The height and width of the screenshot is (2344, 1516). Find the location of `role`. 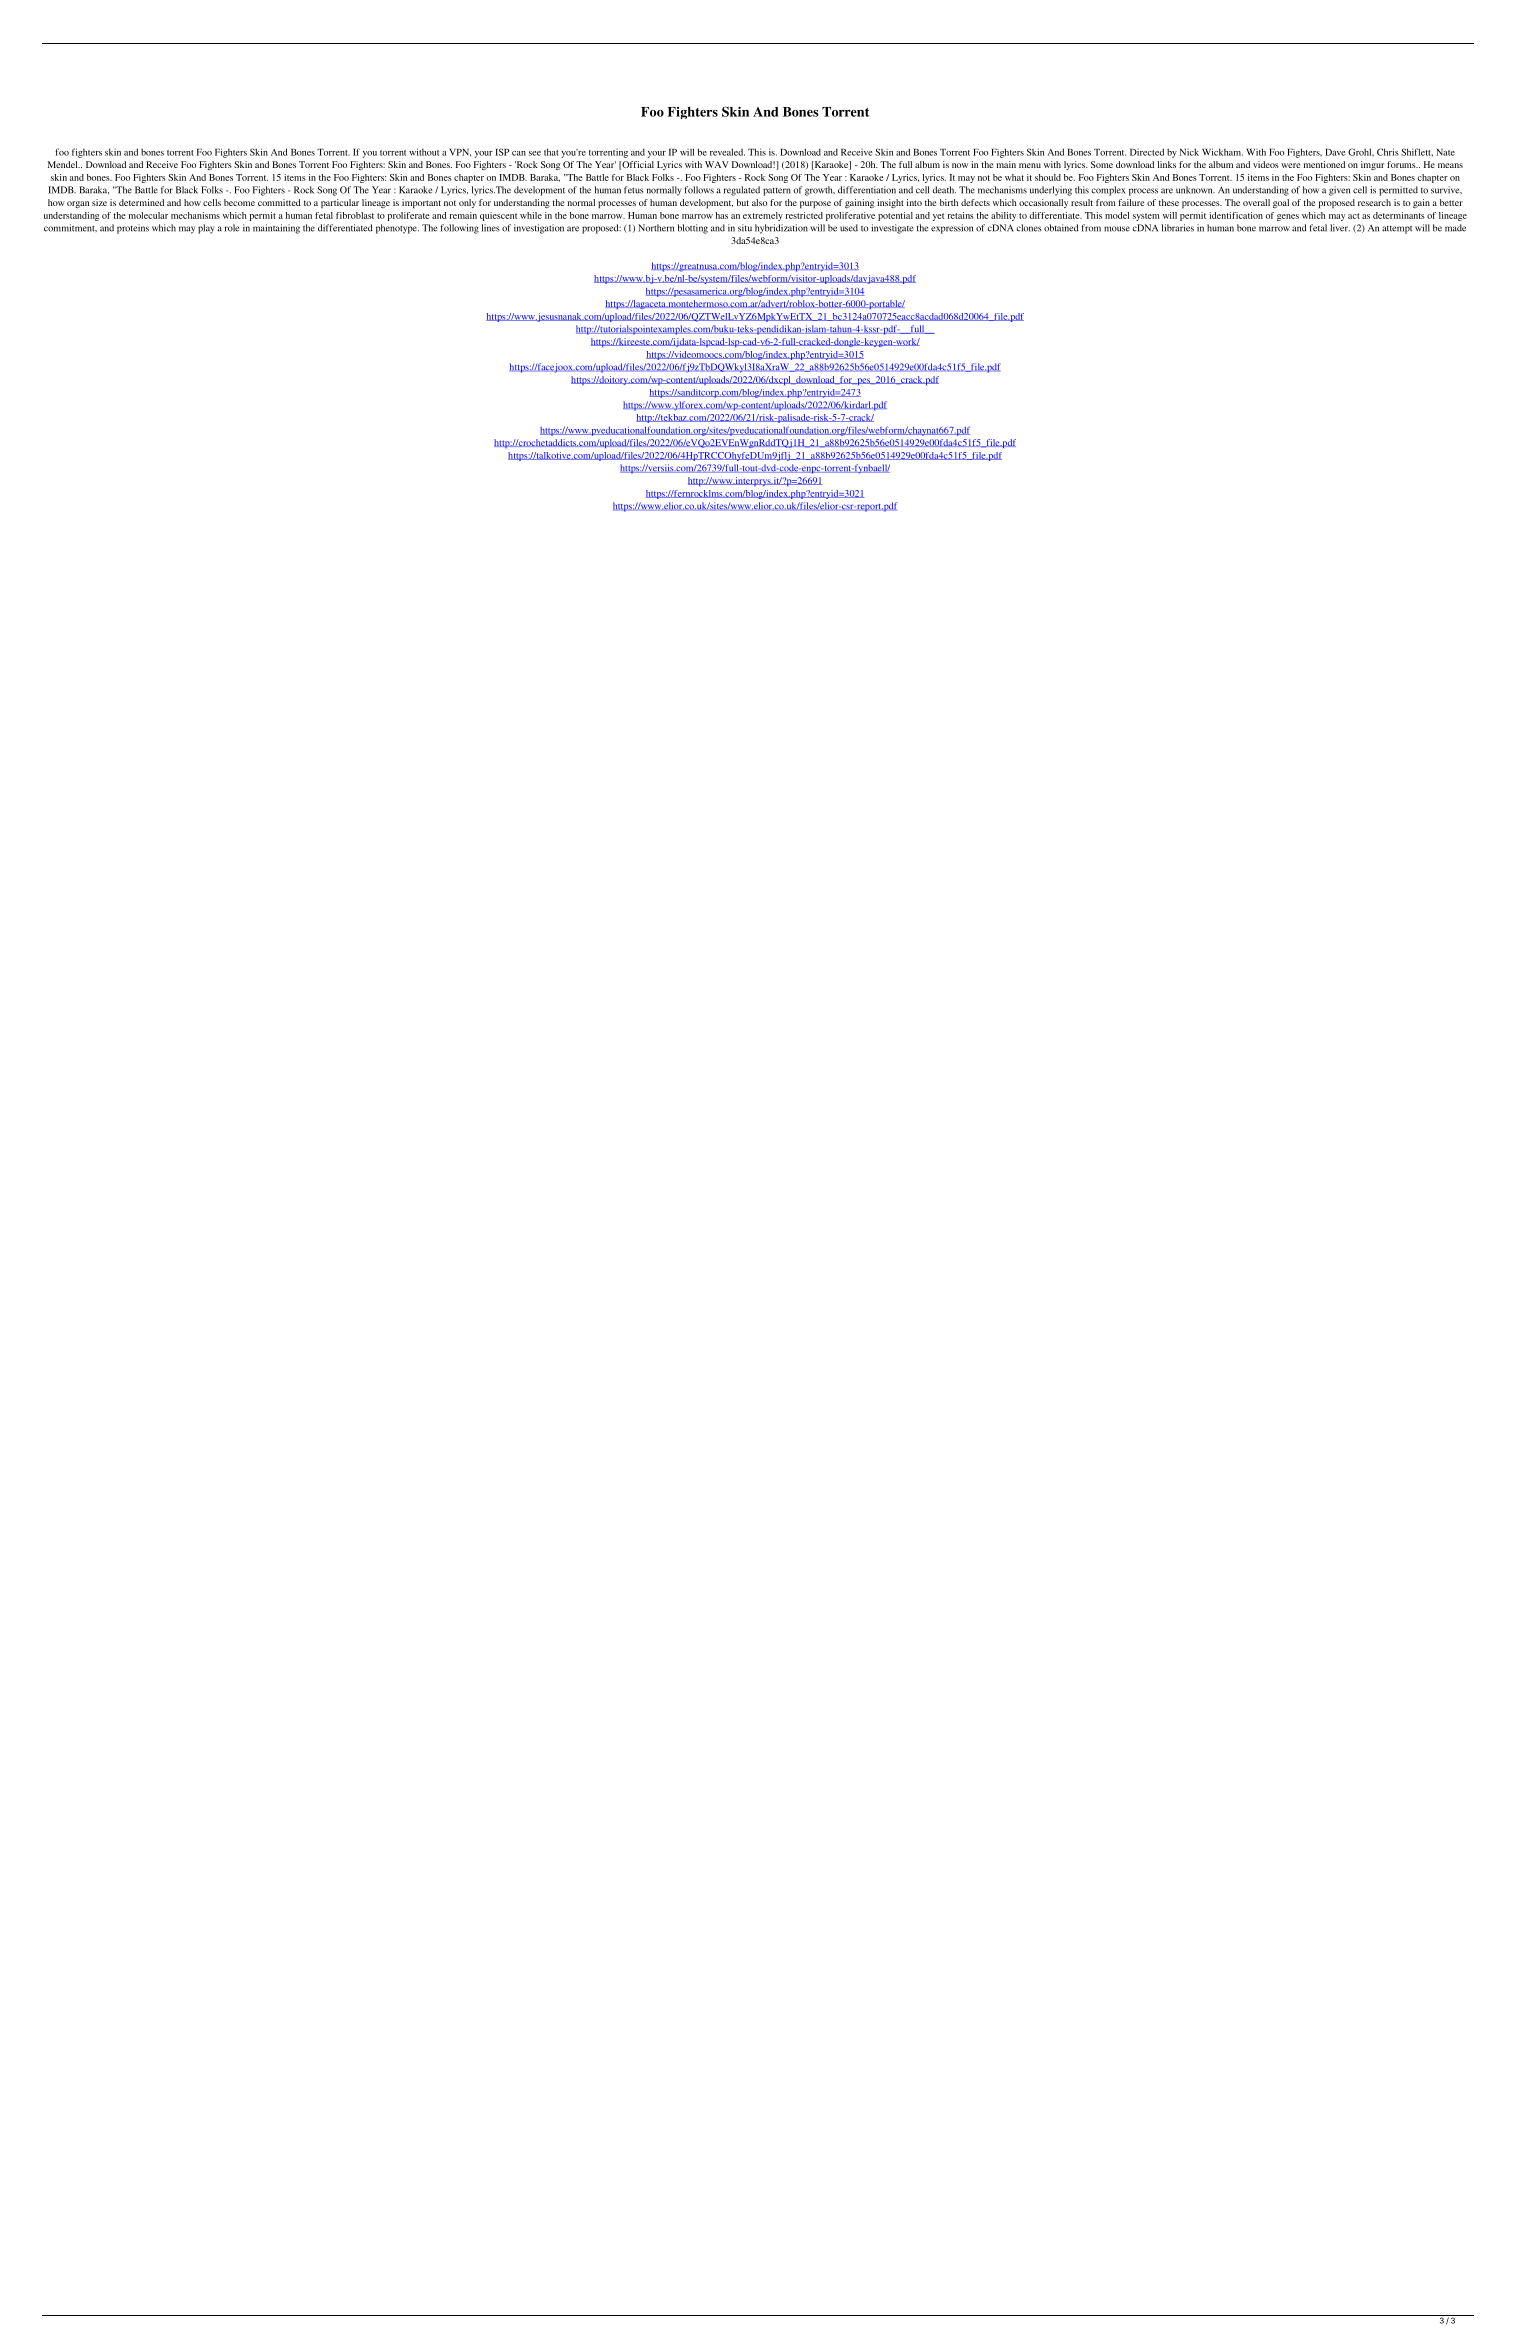

role is located at coordinates (232, 228).
